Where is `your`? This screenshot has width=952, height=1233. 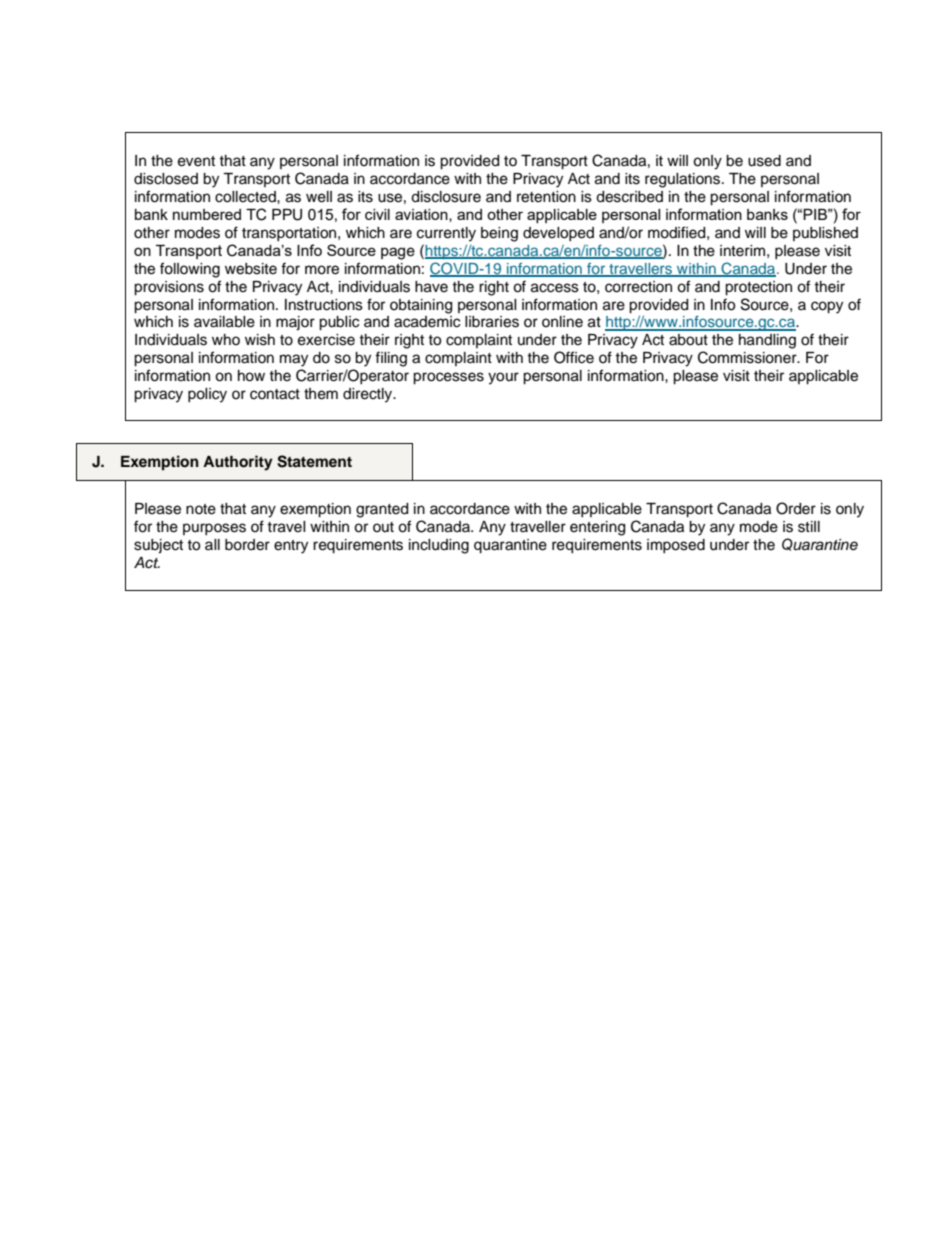 your is located at coordinates (503, 378).
